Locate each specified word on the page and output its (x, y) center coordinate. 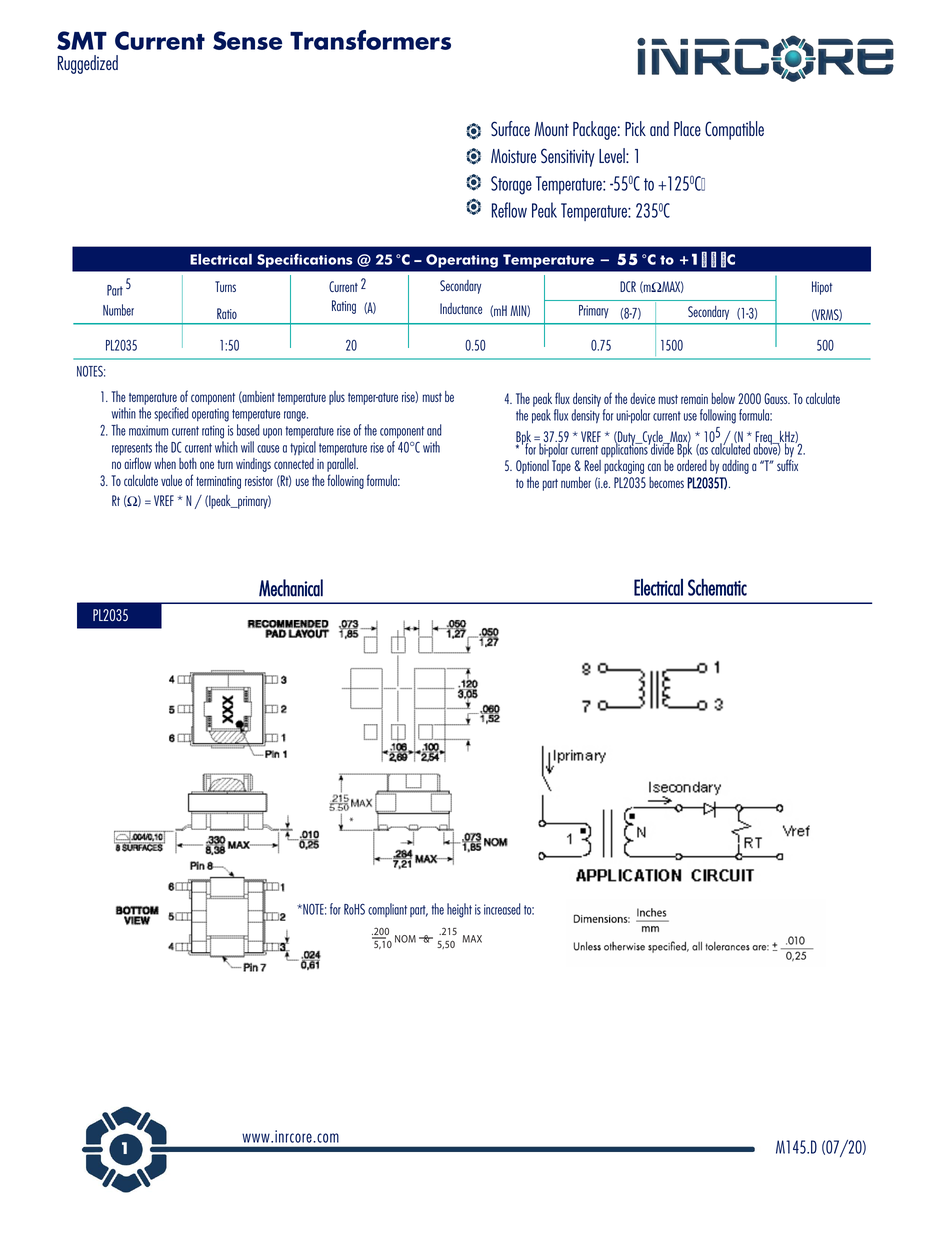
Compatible (734, 130)
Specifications (305, 260)
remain (694, 399)
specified (171, 414)
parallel (342, 466)
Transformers (370, 40)
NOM (405, 939)
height (459, 910)
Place (687, 128)
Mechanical (291, 588)
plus (337, 398)
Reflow (509, 210)
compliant (387, 910)
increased (502, 909)
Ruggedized (88, 64)
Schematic (717, 587)
